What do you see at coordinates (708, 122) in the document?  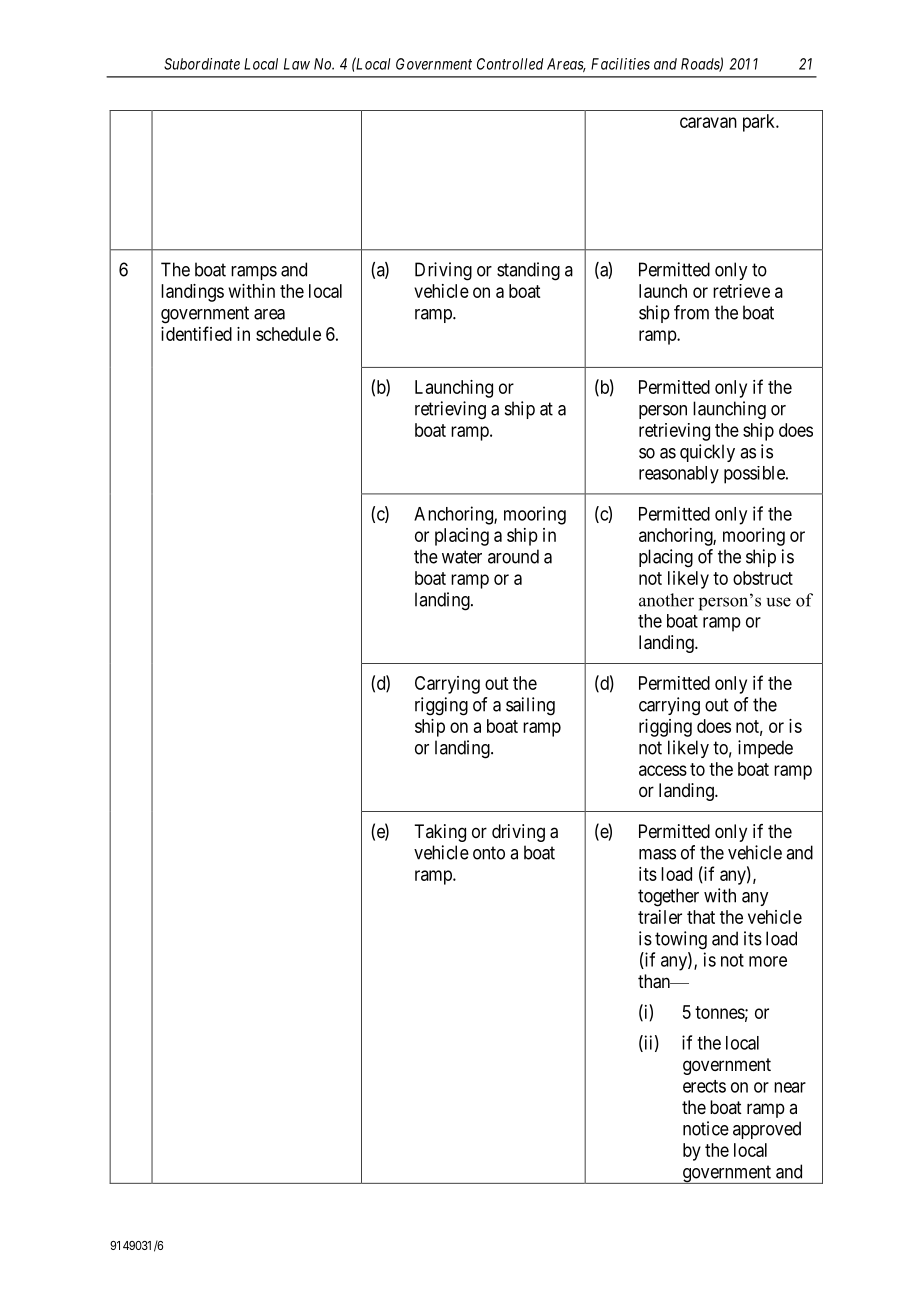 I see `caravan` at bounding box center [708, 122].
